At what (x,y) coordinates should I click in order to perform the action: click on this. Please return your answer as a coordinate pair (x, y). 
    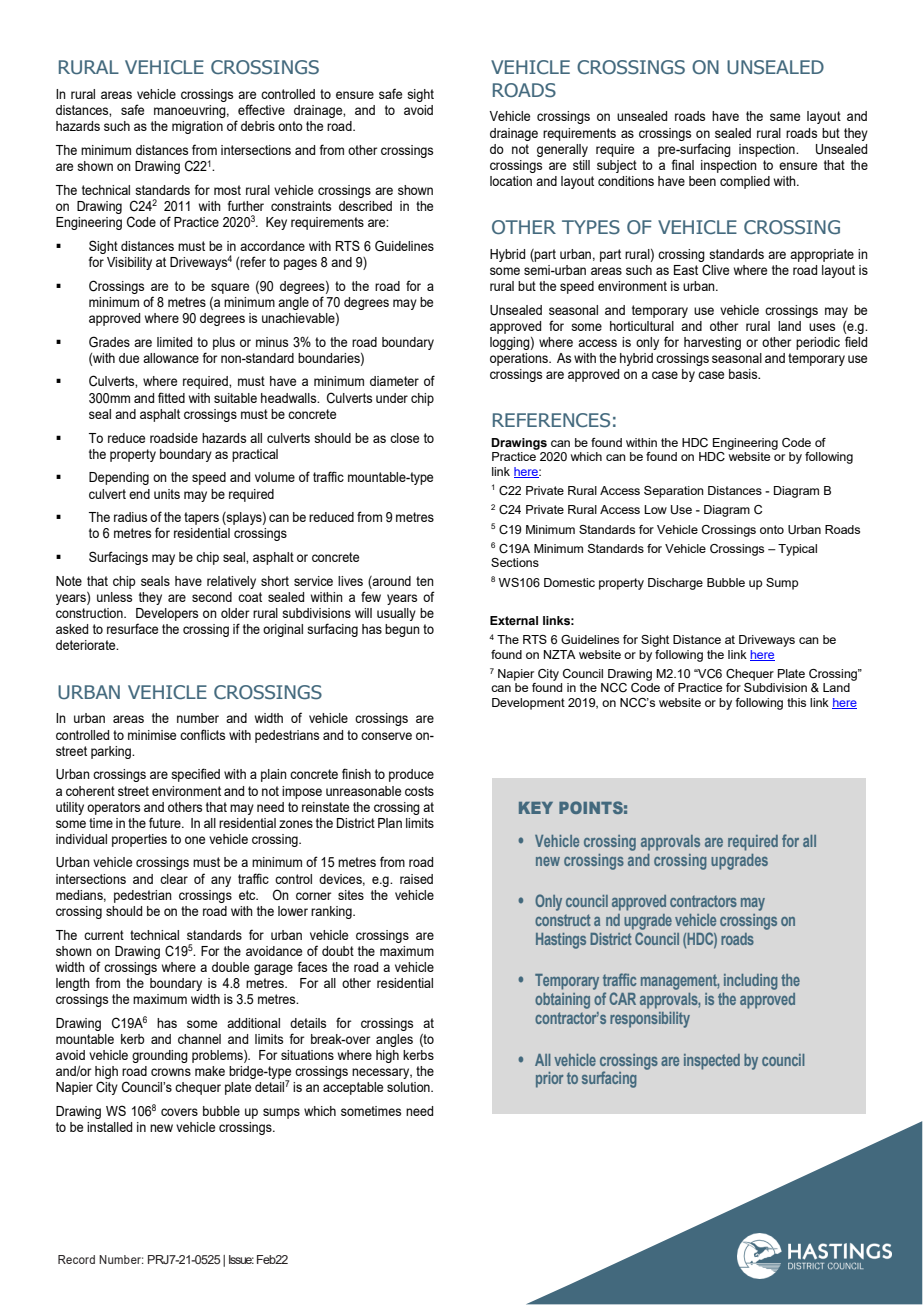
    Looking at the image, I should click on (796, 702).
